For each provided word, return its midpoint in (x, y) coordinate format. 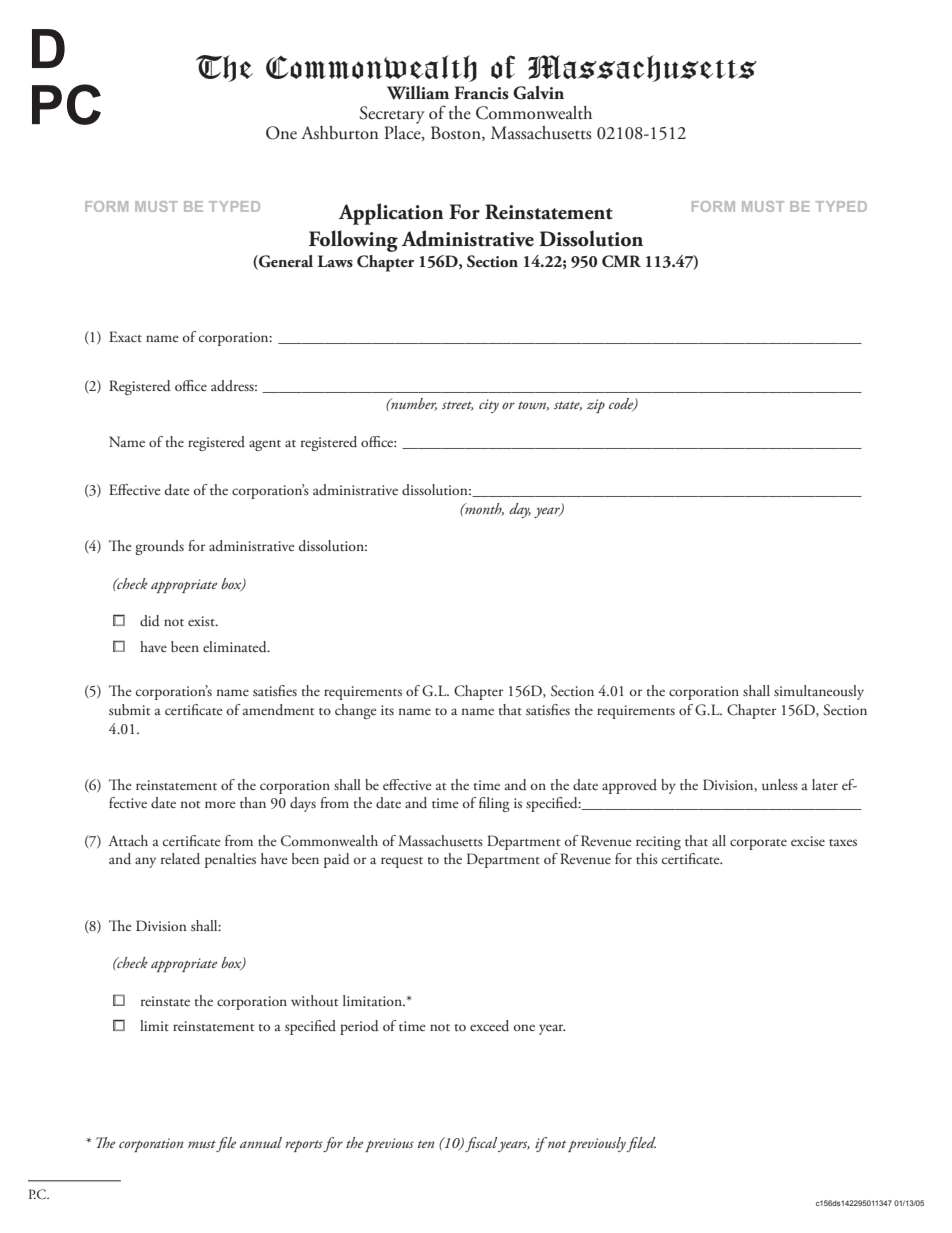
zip (596, 406)
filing (494, 804)
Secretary (392, 115)
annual (261, 1142)
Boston (457, 133)
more (220, 804)
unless (780, 784)
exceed (489, 1026)
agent (265, 445)
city (489, 406)
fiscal (481, 1144)
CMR (621, 261)
